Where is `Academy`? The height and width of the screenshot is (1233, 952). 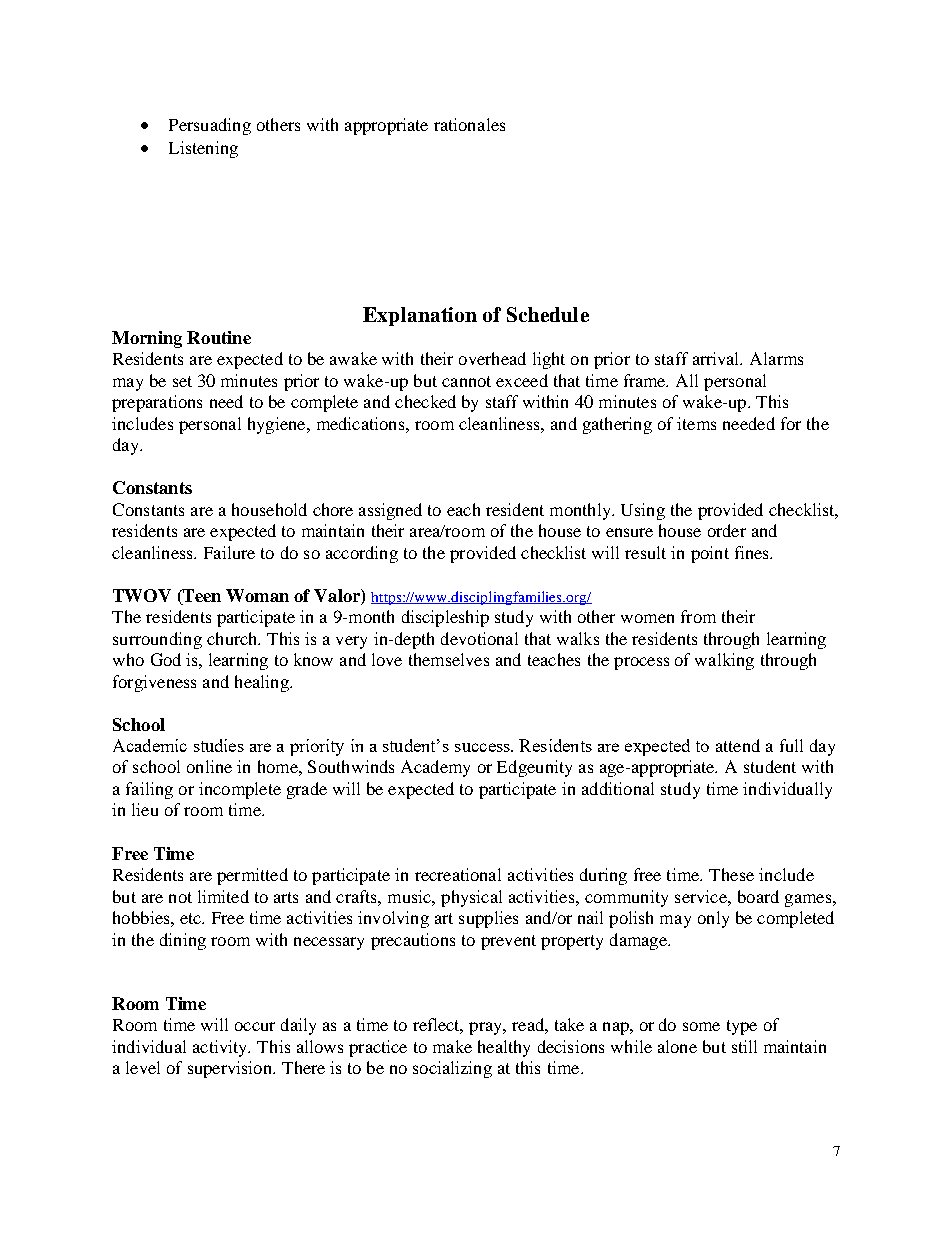
Academy is located at coordinates (435, 768).
